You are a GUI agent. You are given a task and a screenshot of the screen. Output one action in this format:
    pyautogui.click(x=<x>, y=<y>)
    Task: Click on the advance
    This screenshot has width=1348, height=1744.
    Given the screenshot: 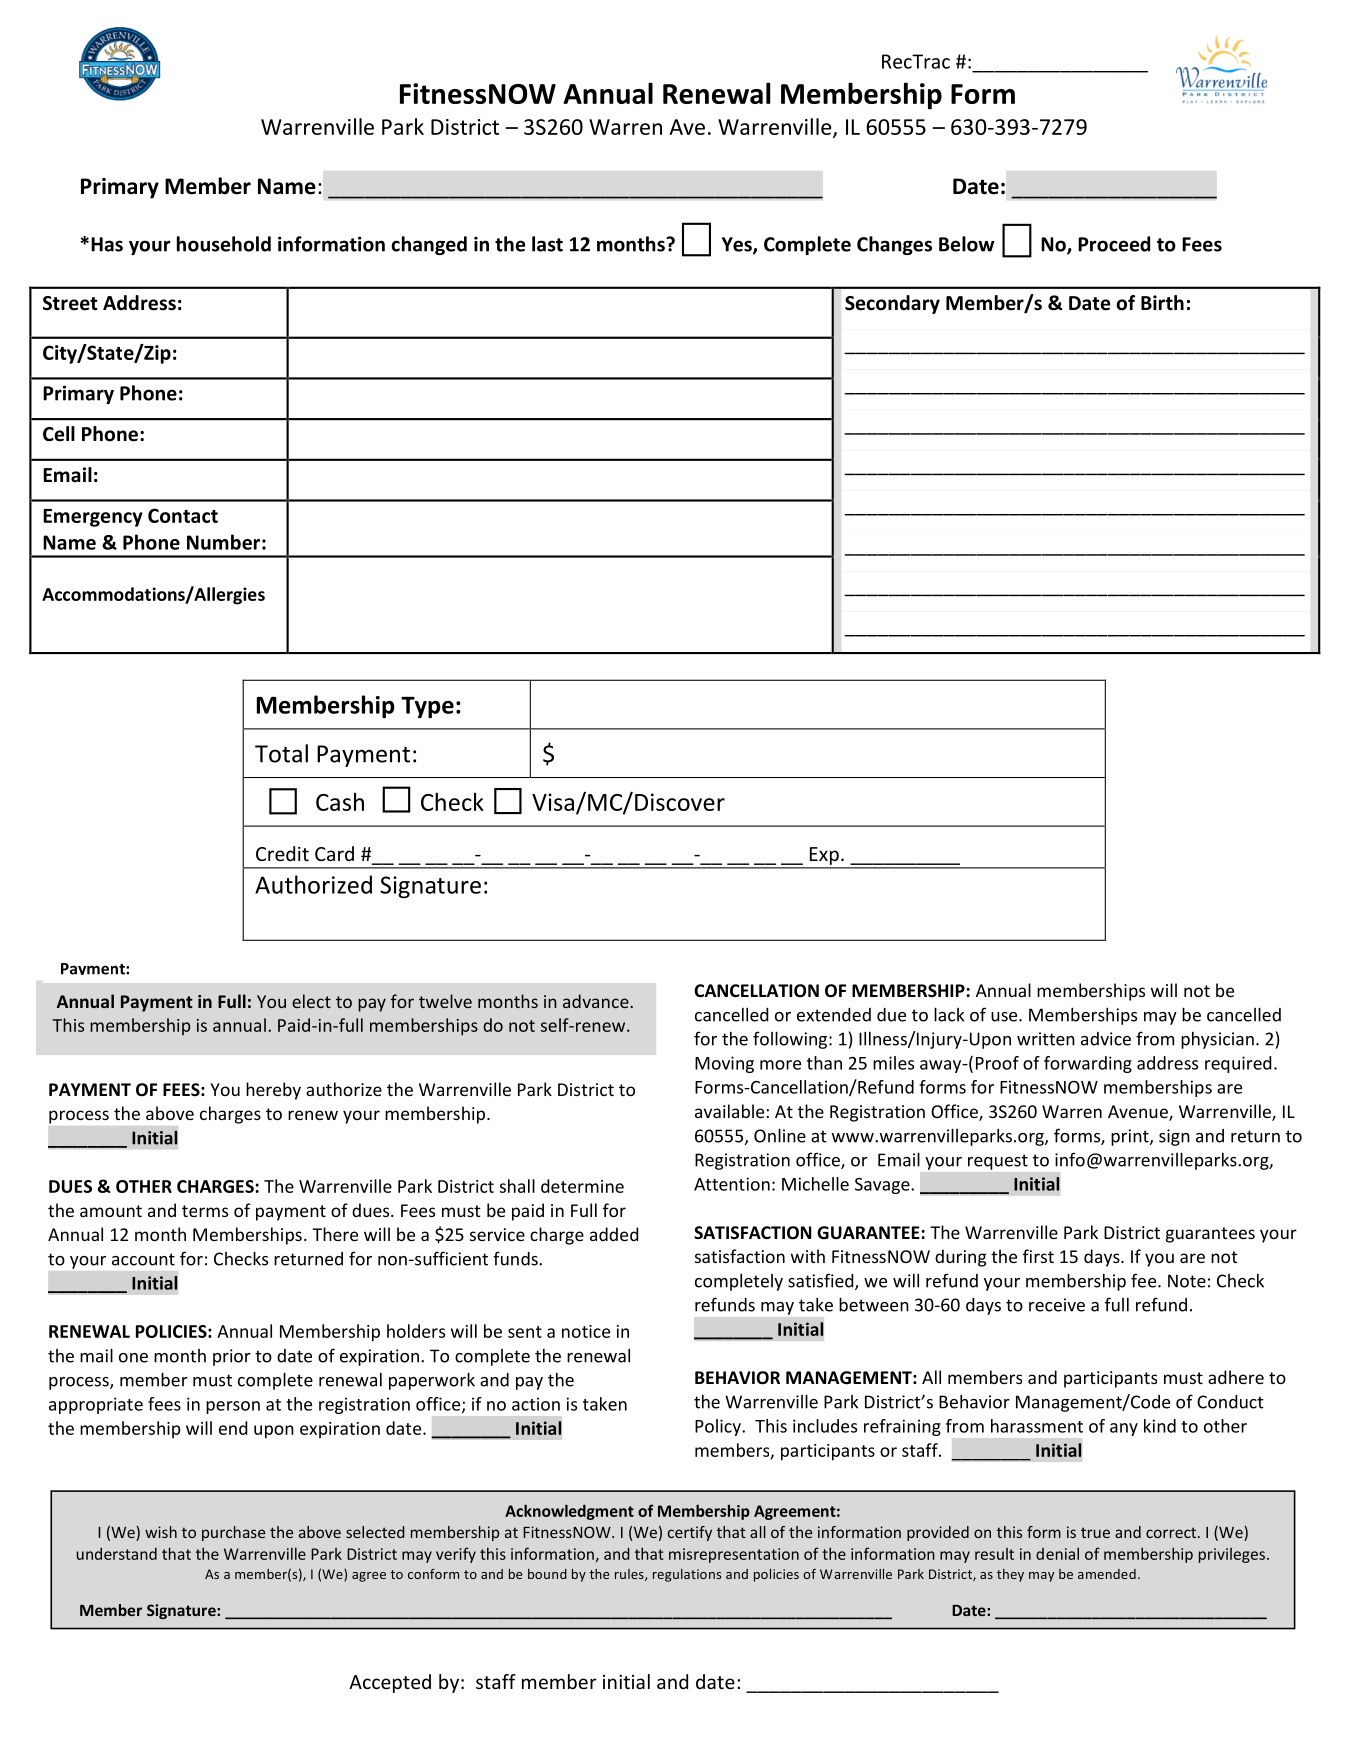 What is the action you would take?
    pyautogui.click(x=596, y=1001)
